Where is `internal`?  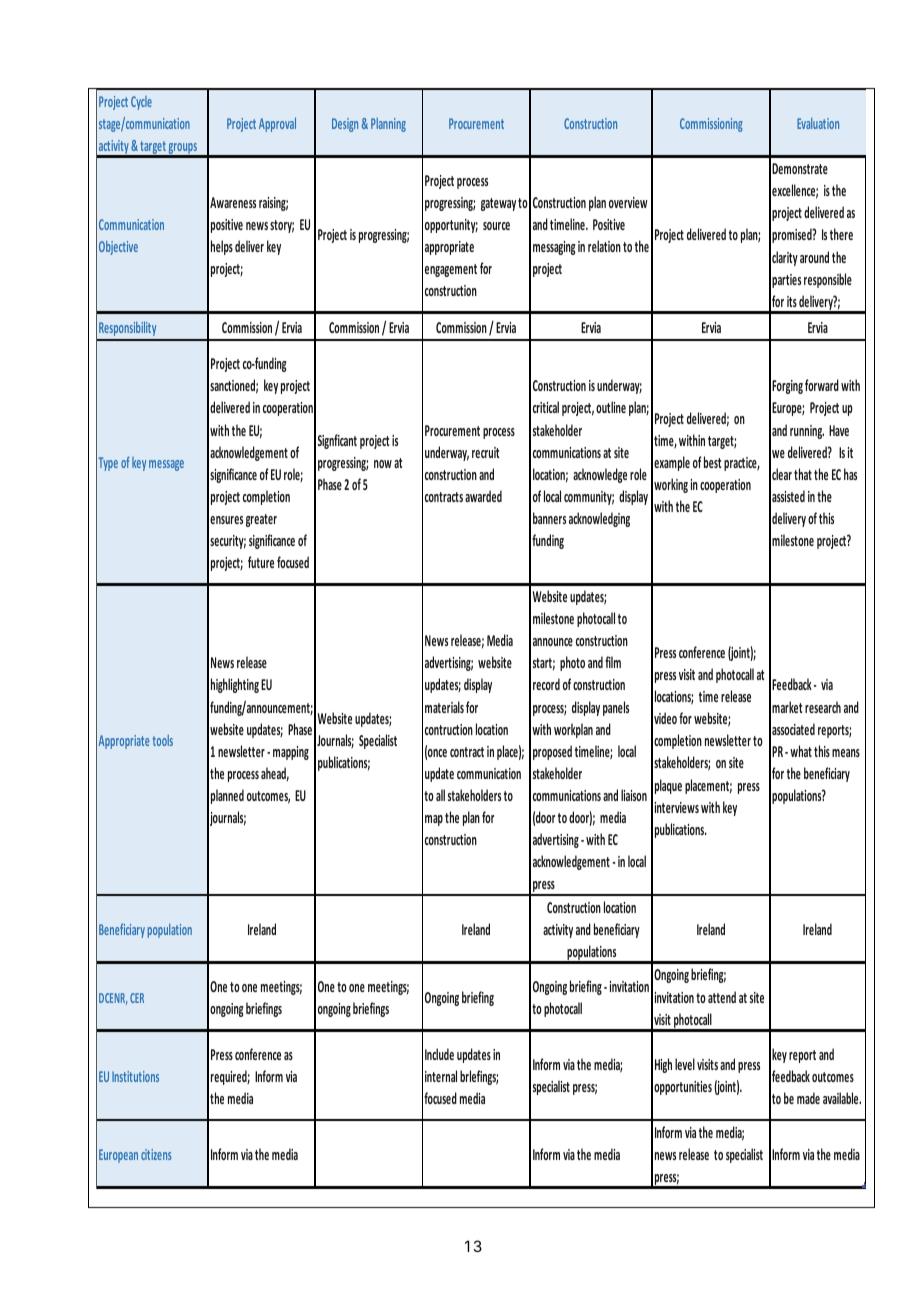 internal is located at coordinates (441, 1076).
